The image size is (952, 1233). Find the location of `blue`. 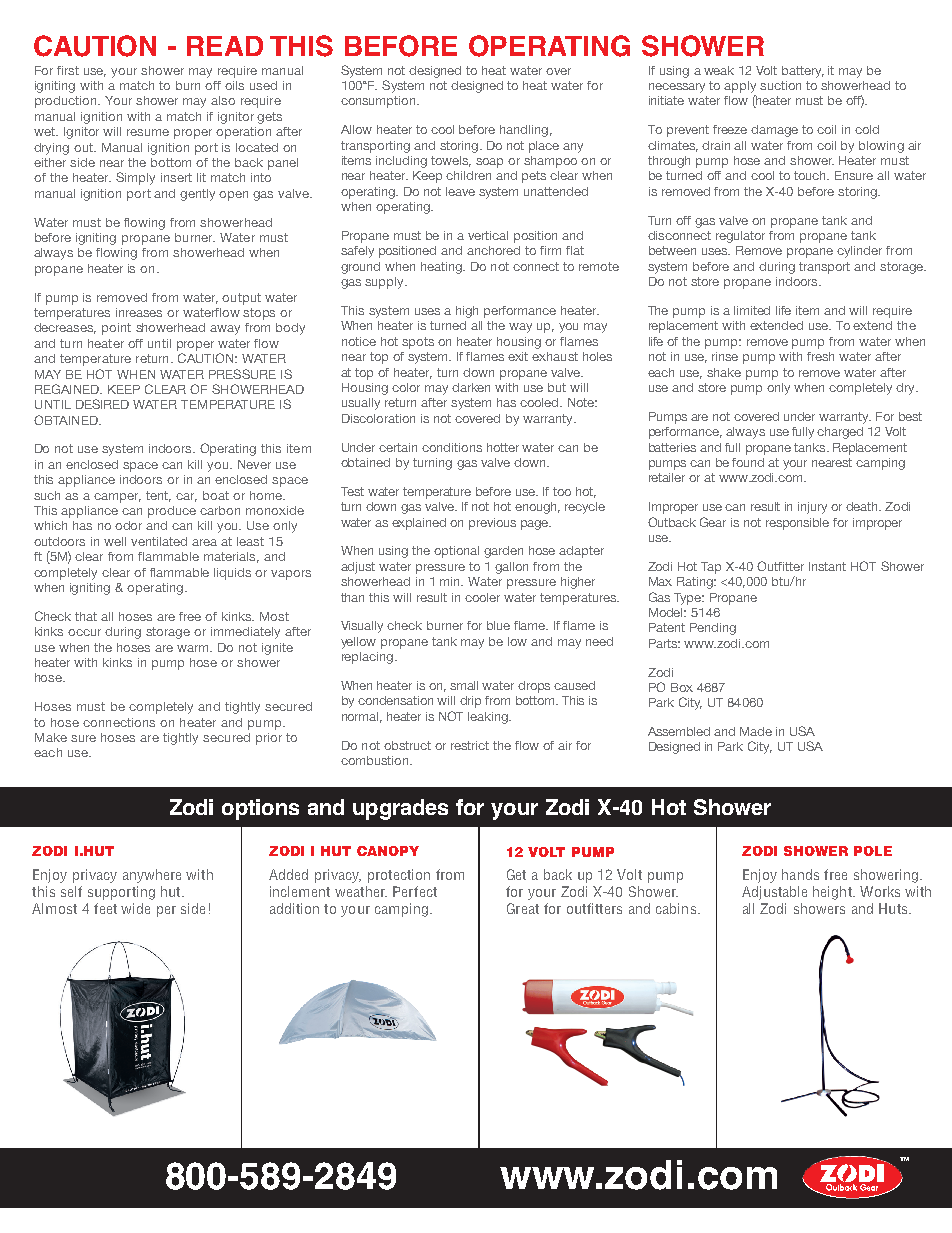

blue is located at coordinates (498, 625).
